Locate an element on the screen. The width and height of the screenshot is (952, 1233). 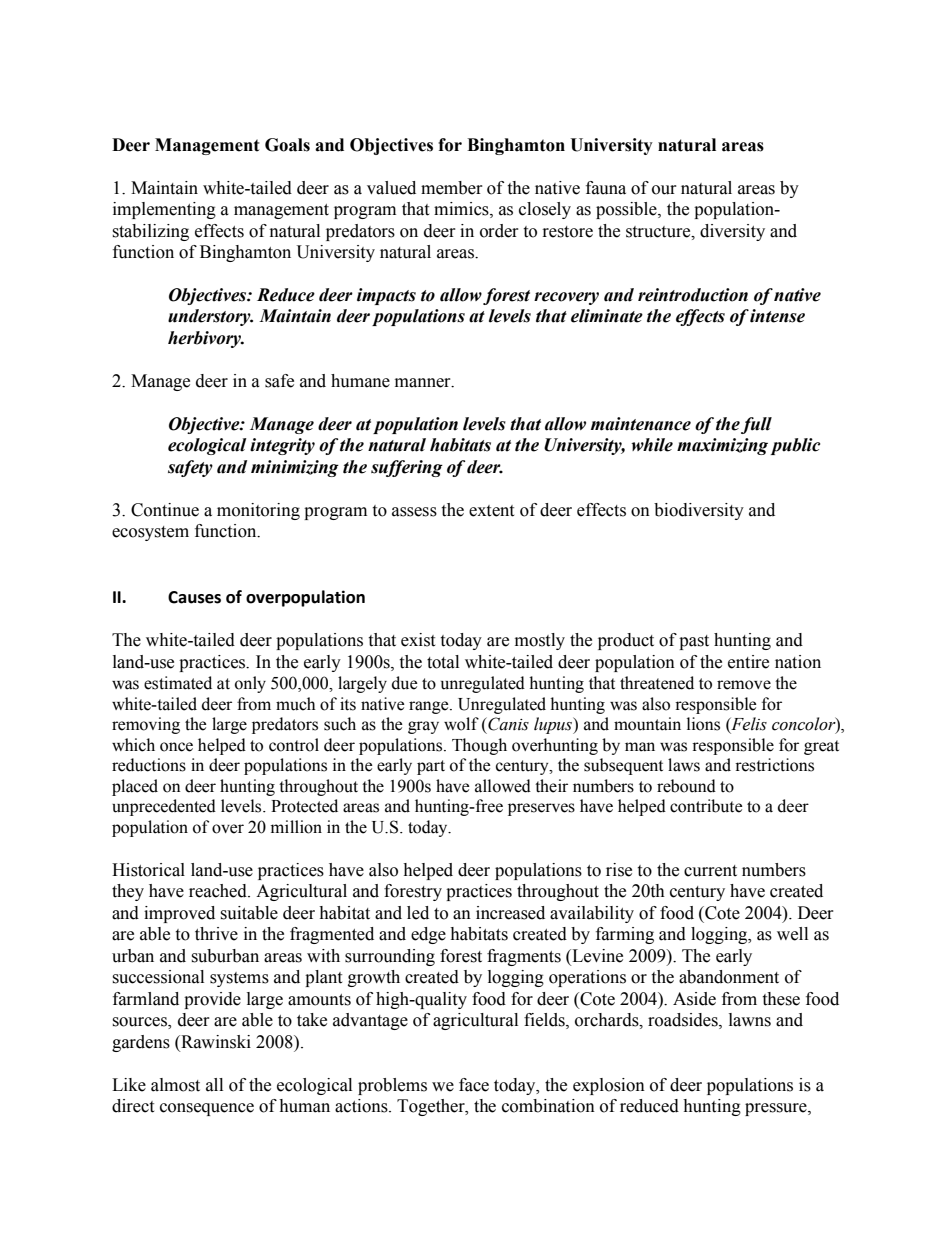
maximizing is located at coordinates (722, 446).
